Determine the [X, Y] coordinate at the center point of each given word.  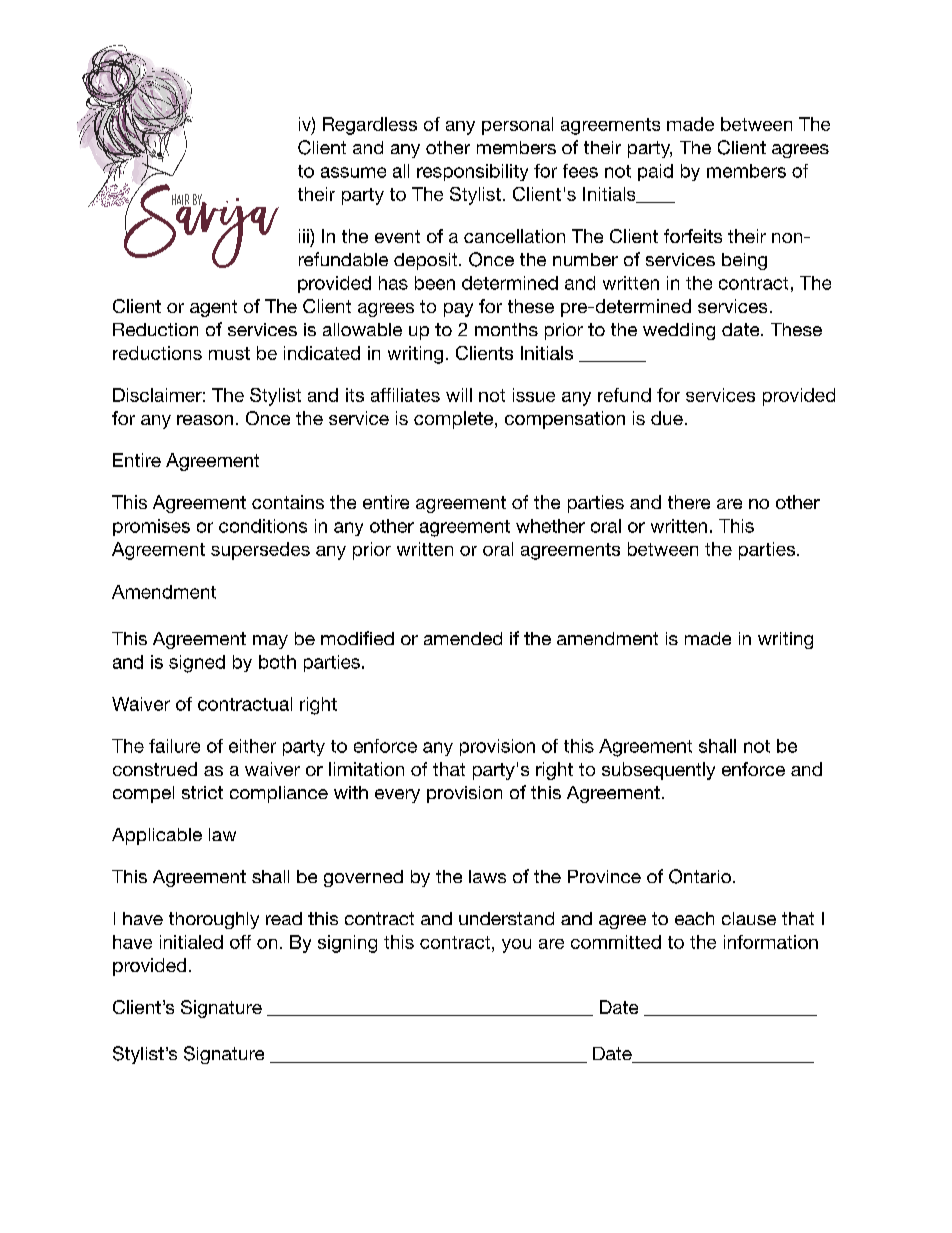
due [667, 418]
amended [463, 638]
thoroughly [214, 920]
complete [455, 420]
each [694, 918]
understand [506, 918]
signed [197, 664]
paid [655, 172]
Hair [181, 201]
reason [205, 420]
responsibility [472, 172]
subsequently [658, 771]
